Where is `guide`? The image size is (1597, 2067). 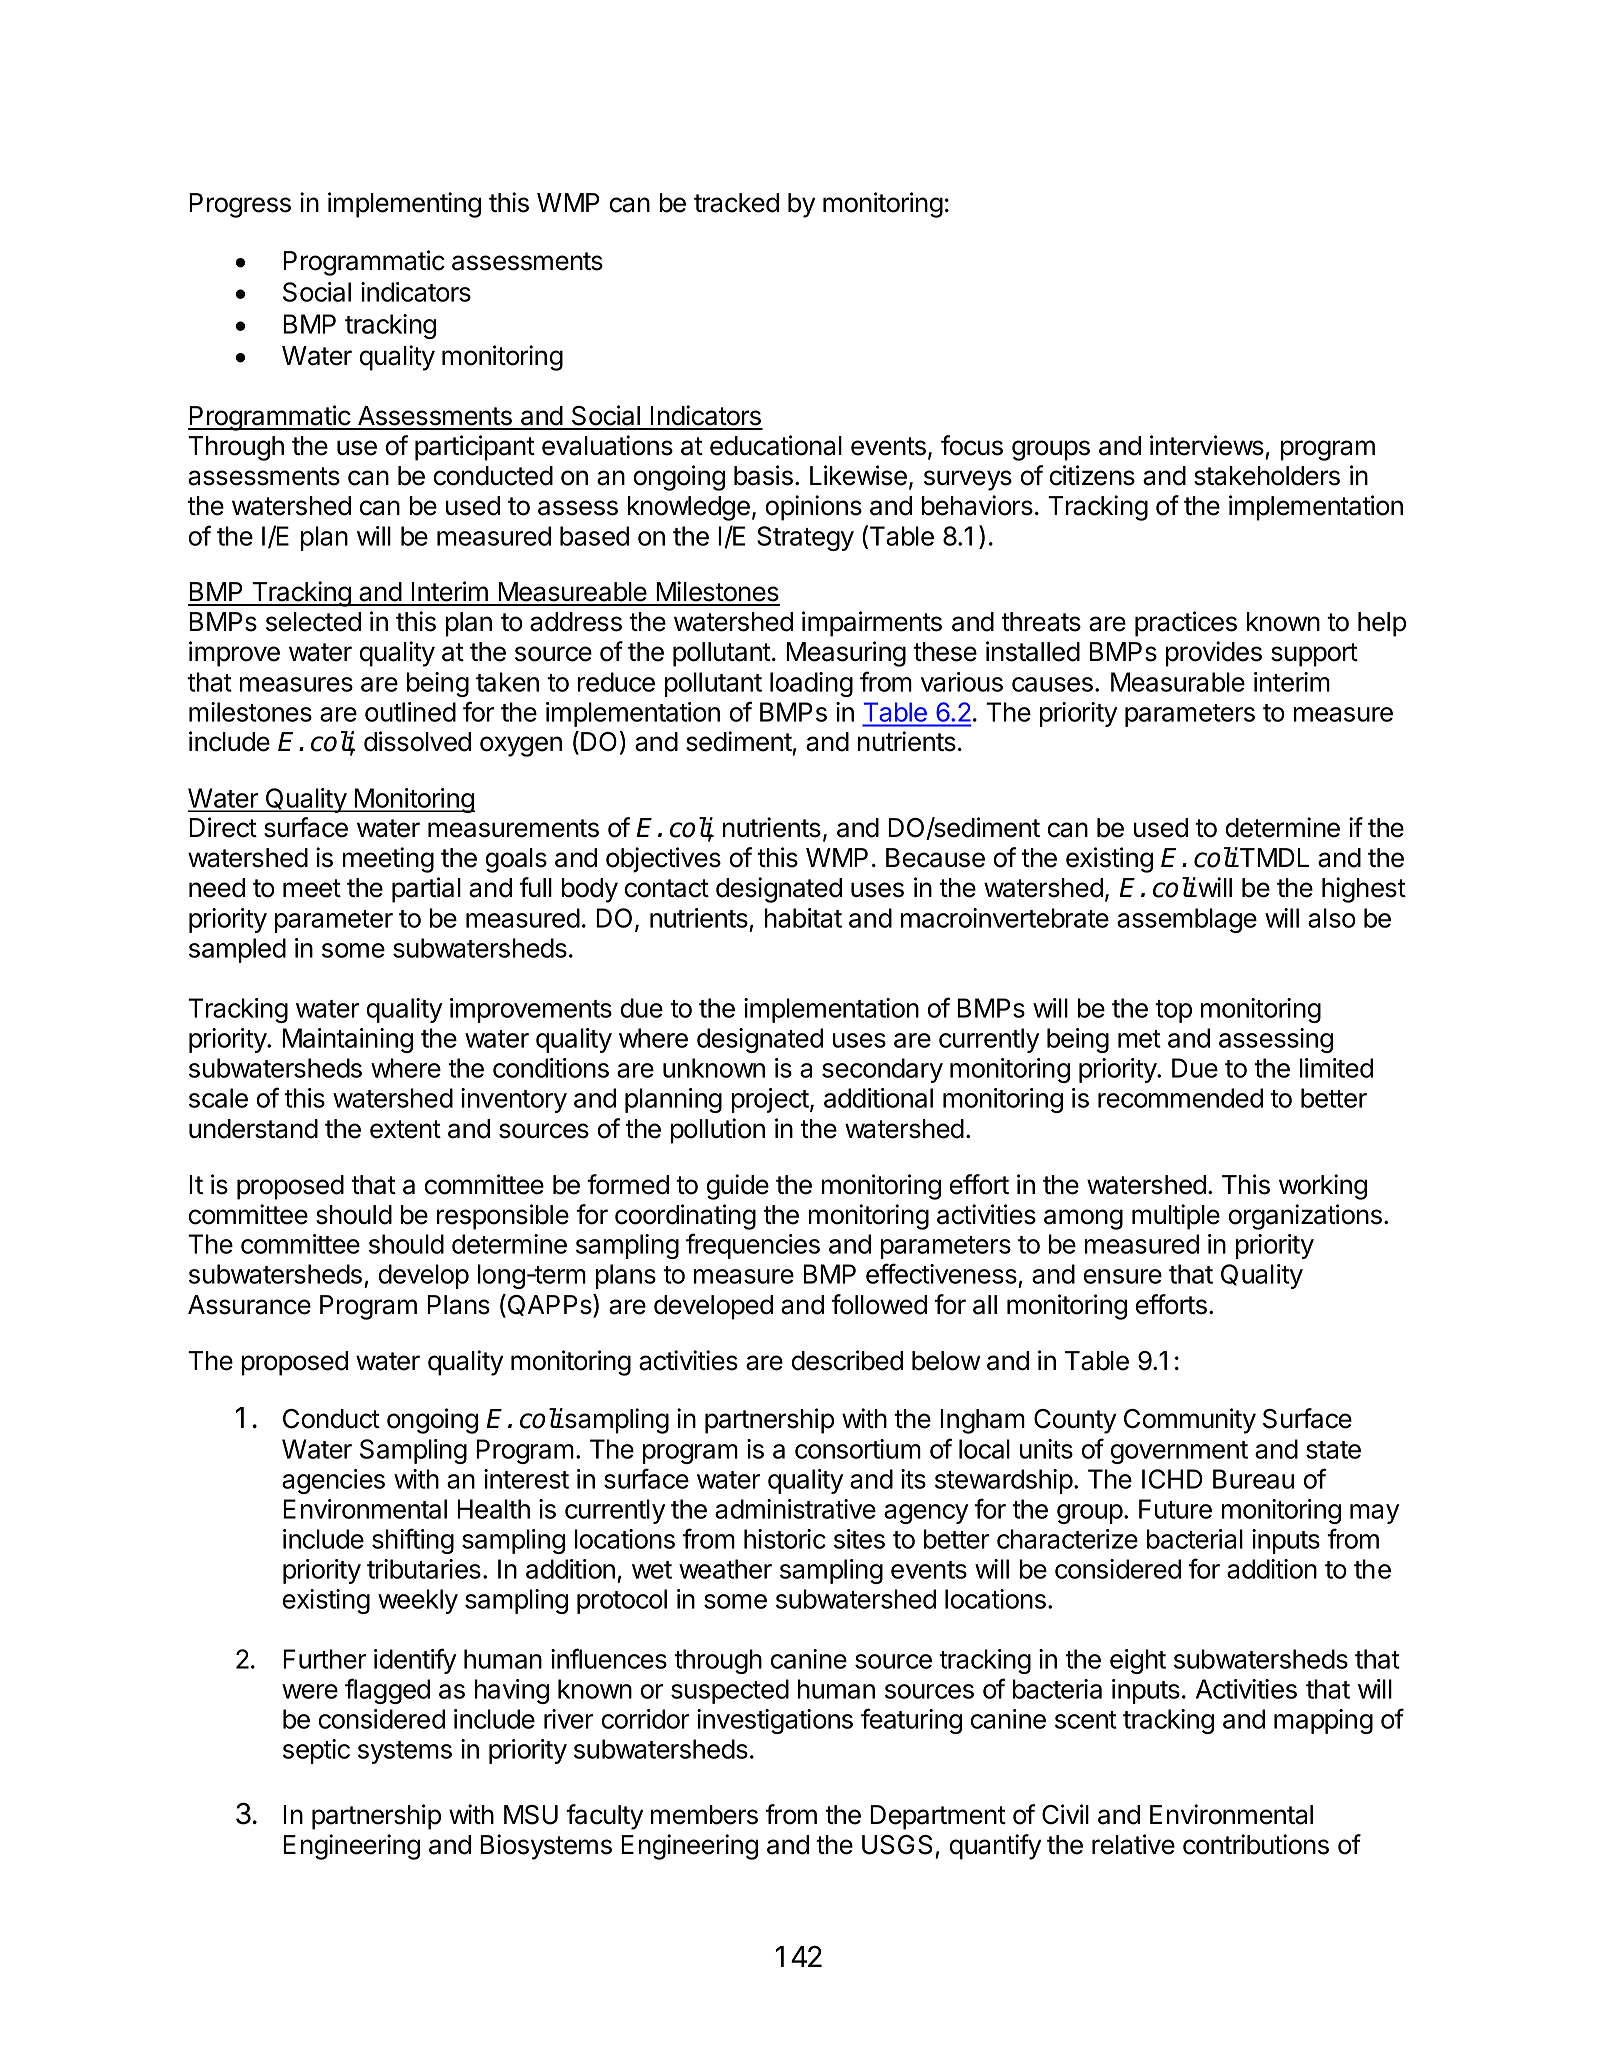
guide is located at coordinates (738, 1187).
